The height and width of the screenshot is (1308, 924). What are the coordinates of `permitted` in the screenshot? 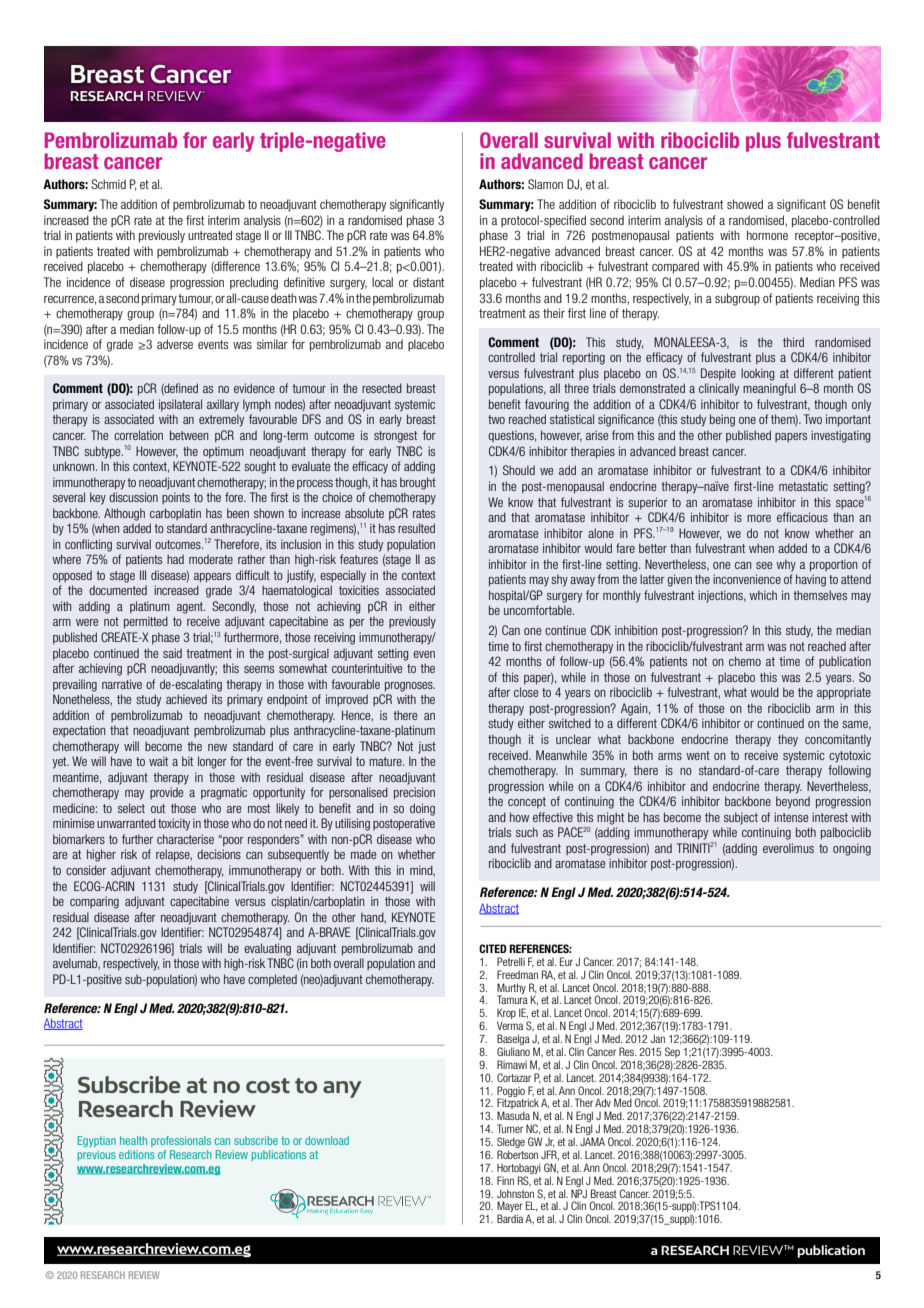 It's located at (146, 622).
